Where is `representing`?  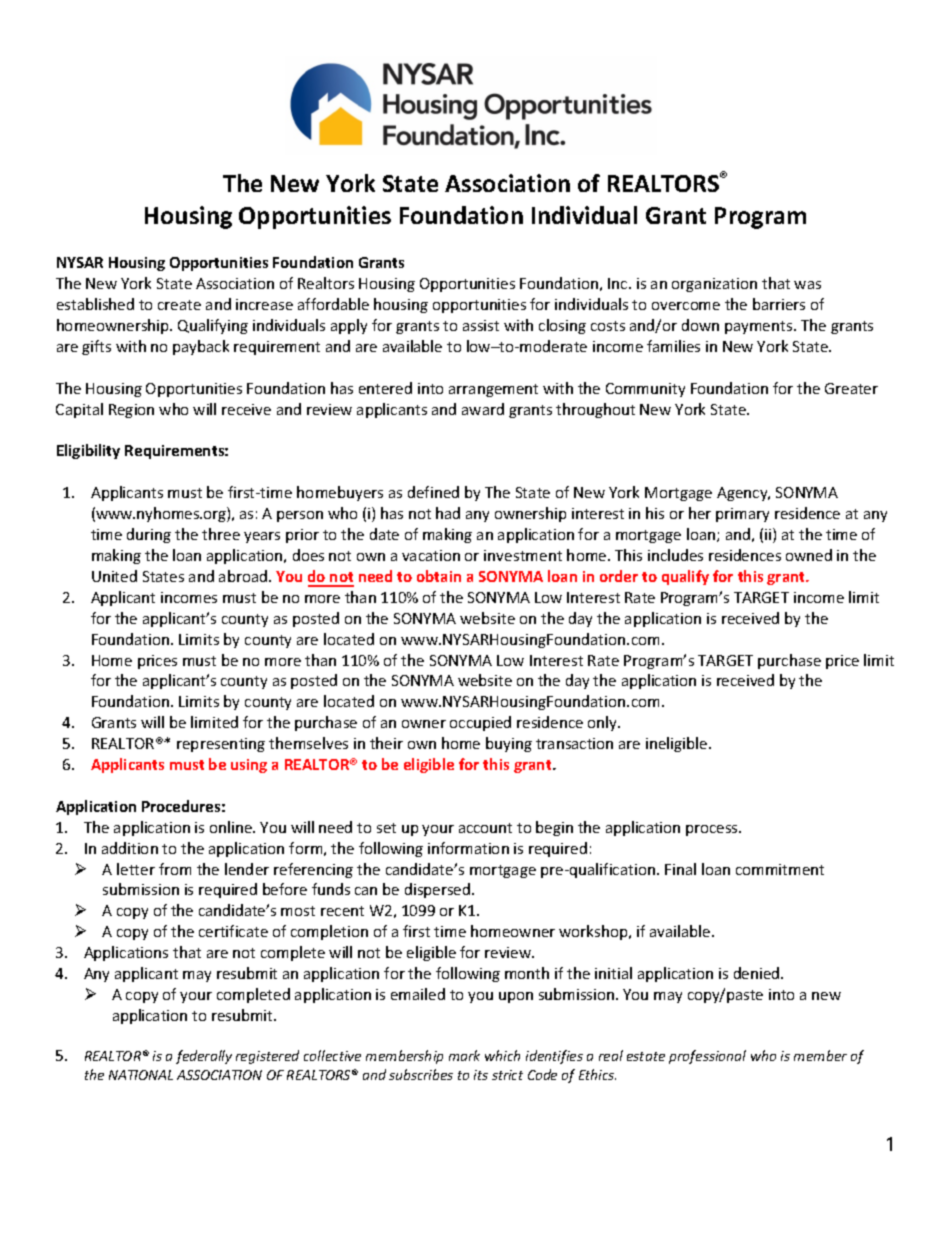
representing is located at coordinates (221, 745).
